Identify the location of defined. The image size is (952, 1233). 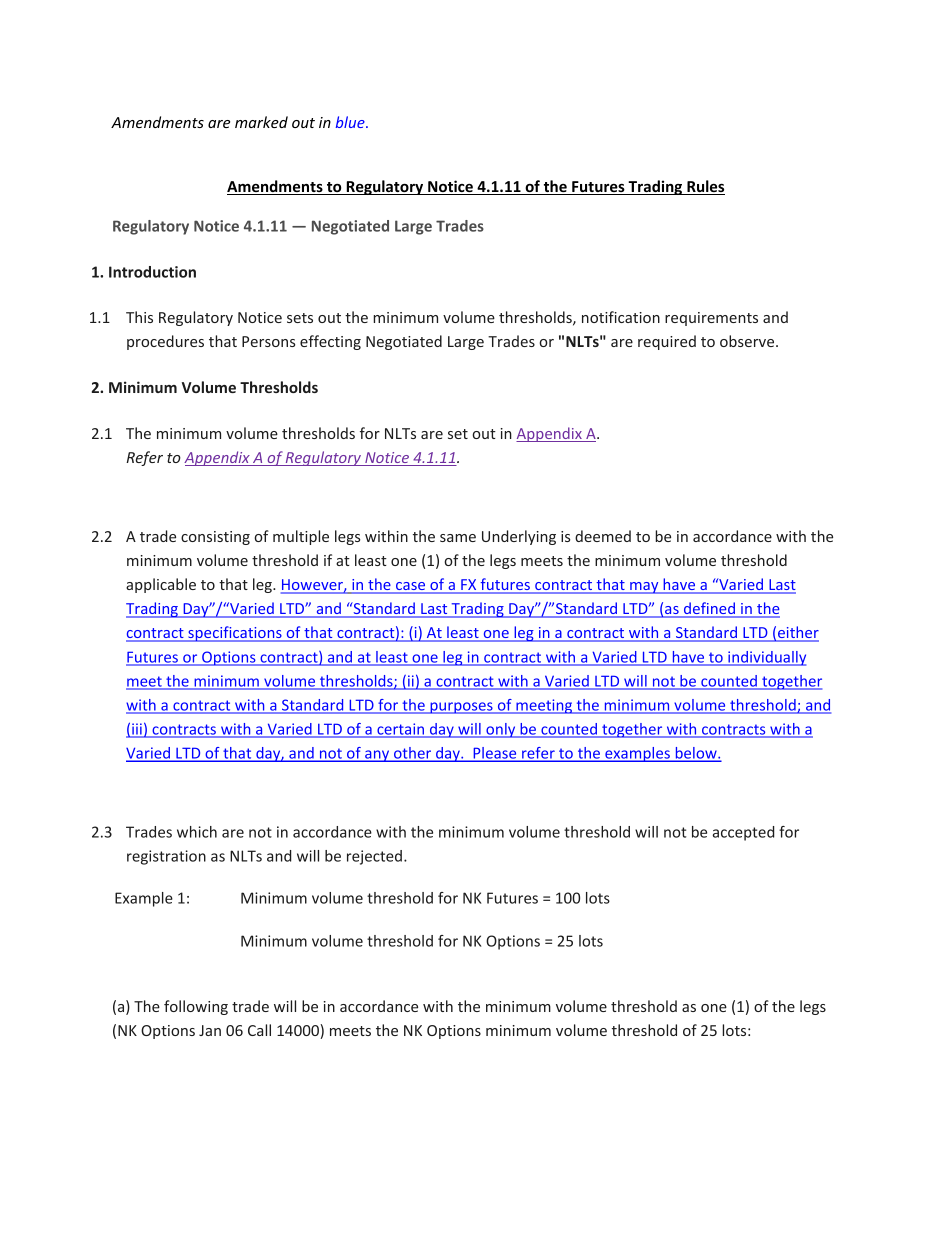
(710, 609).
